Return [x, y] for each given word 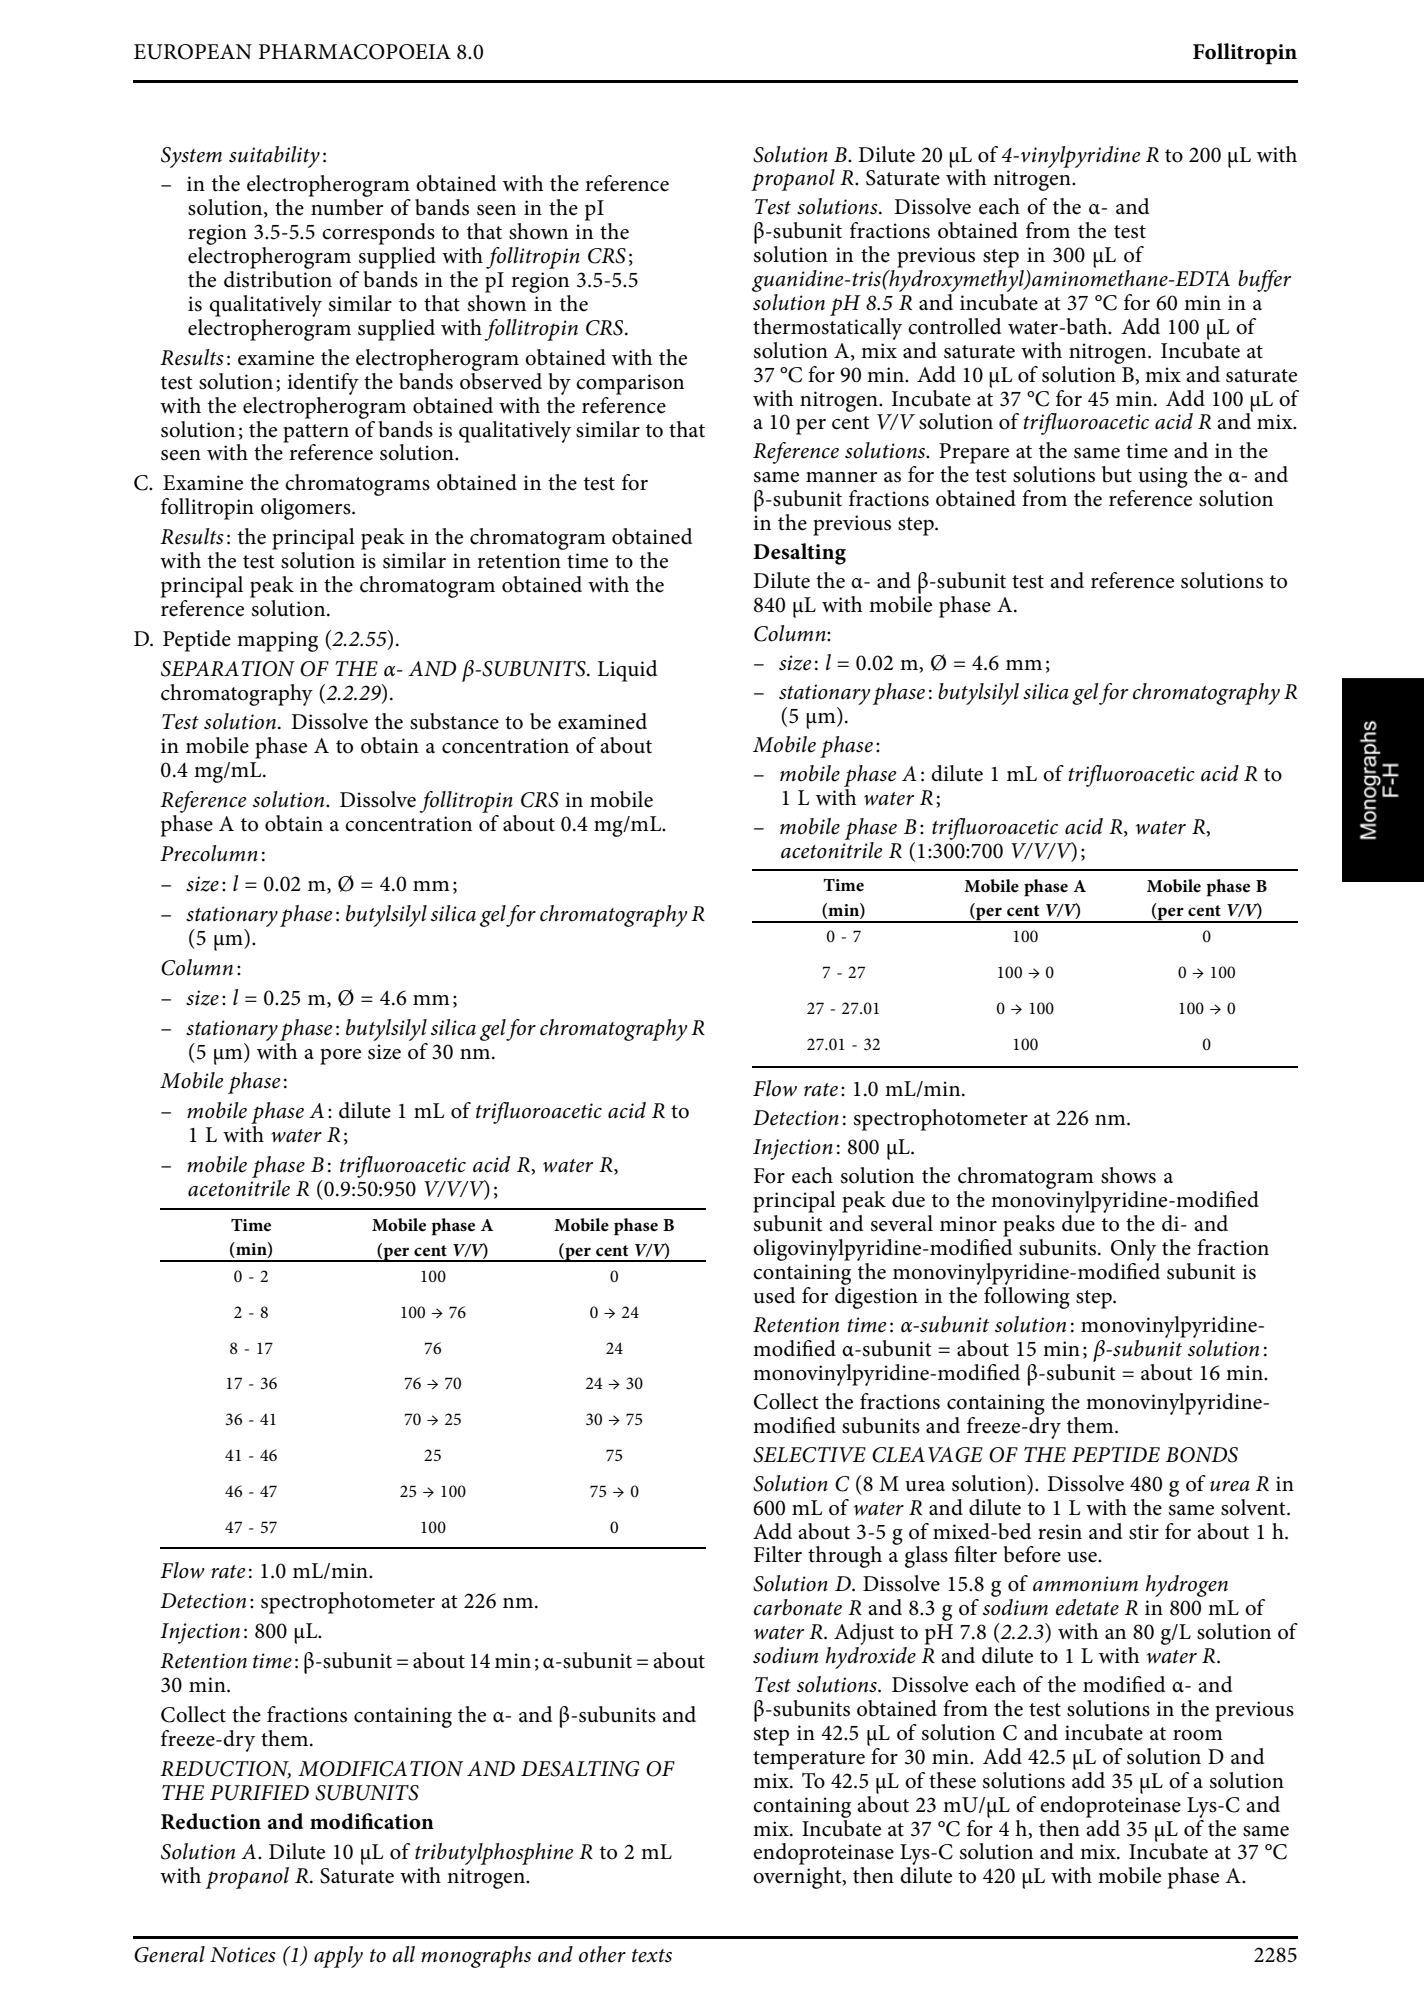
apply [338, 1957]
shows [1128, 1175]
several [902, 1223]
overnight [798, 1878]
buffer [1264, 281]
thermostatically [827, 327]
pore [340, 1057]
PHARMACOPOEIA [355, 52]
